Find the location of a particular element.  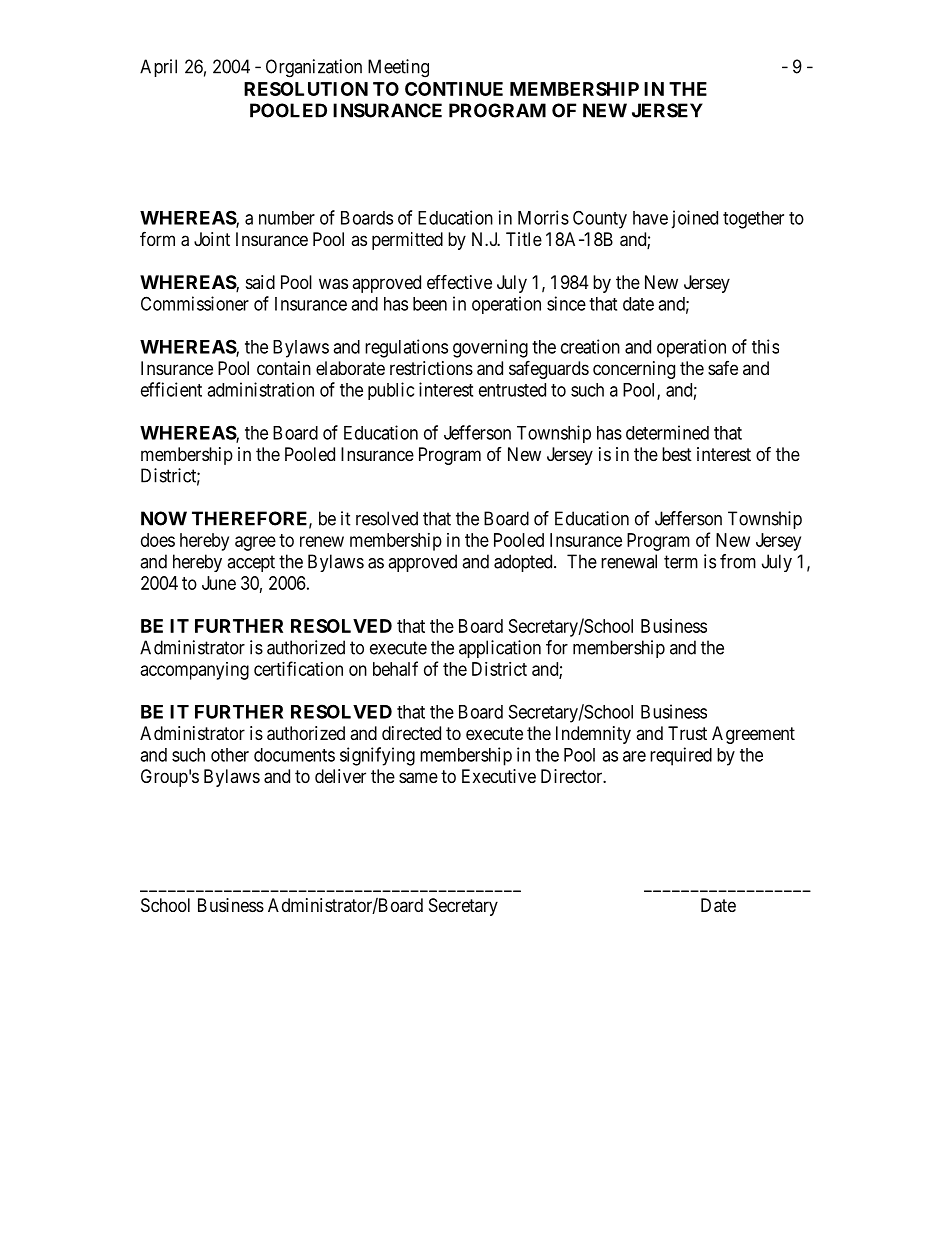

RESOLUTION is located at coordinates (306, 89).
